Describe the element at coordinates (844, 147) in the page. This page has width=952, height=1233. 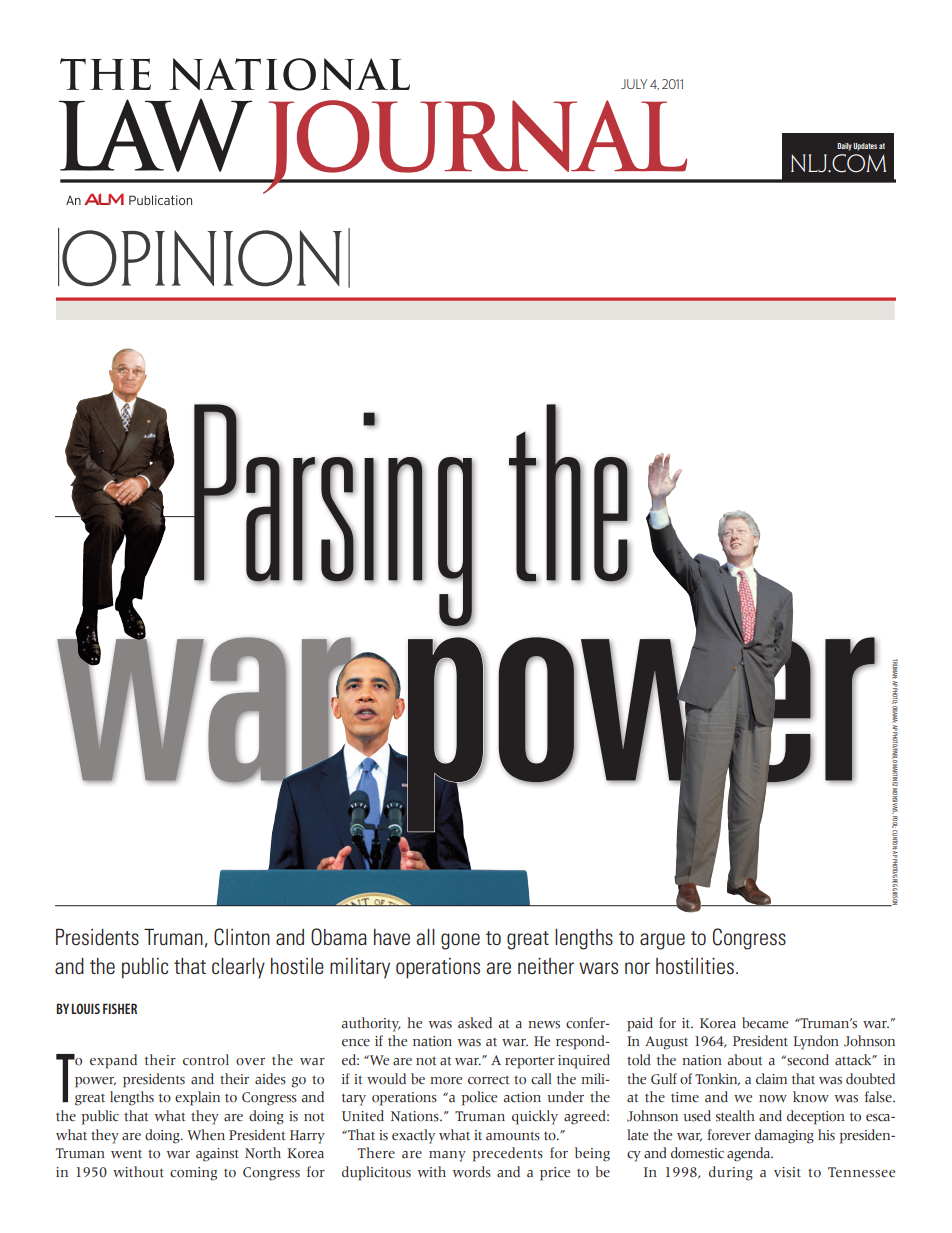
I see `Daily` at that location.
